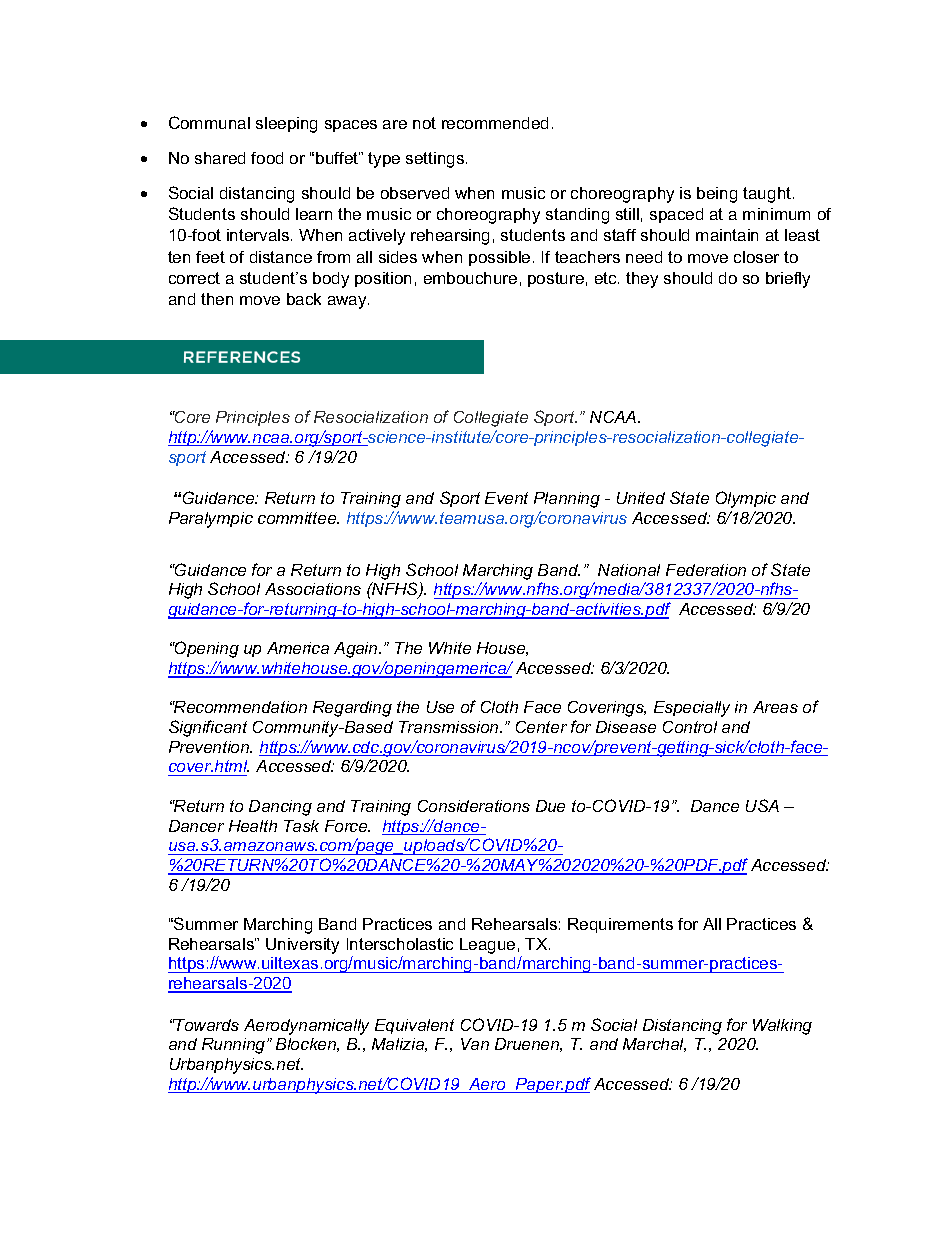 Image resolution: width=952 pixels, height=1233 pixels. What do you see at coordinates (298, 518) in the image?
I see `committee` at bounding box center [298, 518].
